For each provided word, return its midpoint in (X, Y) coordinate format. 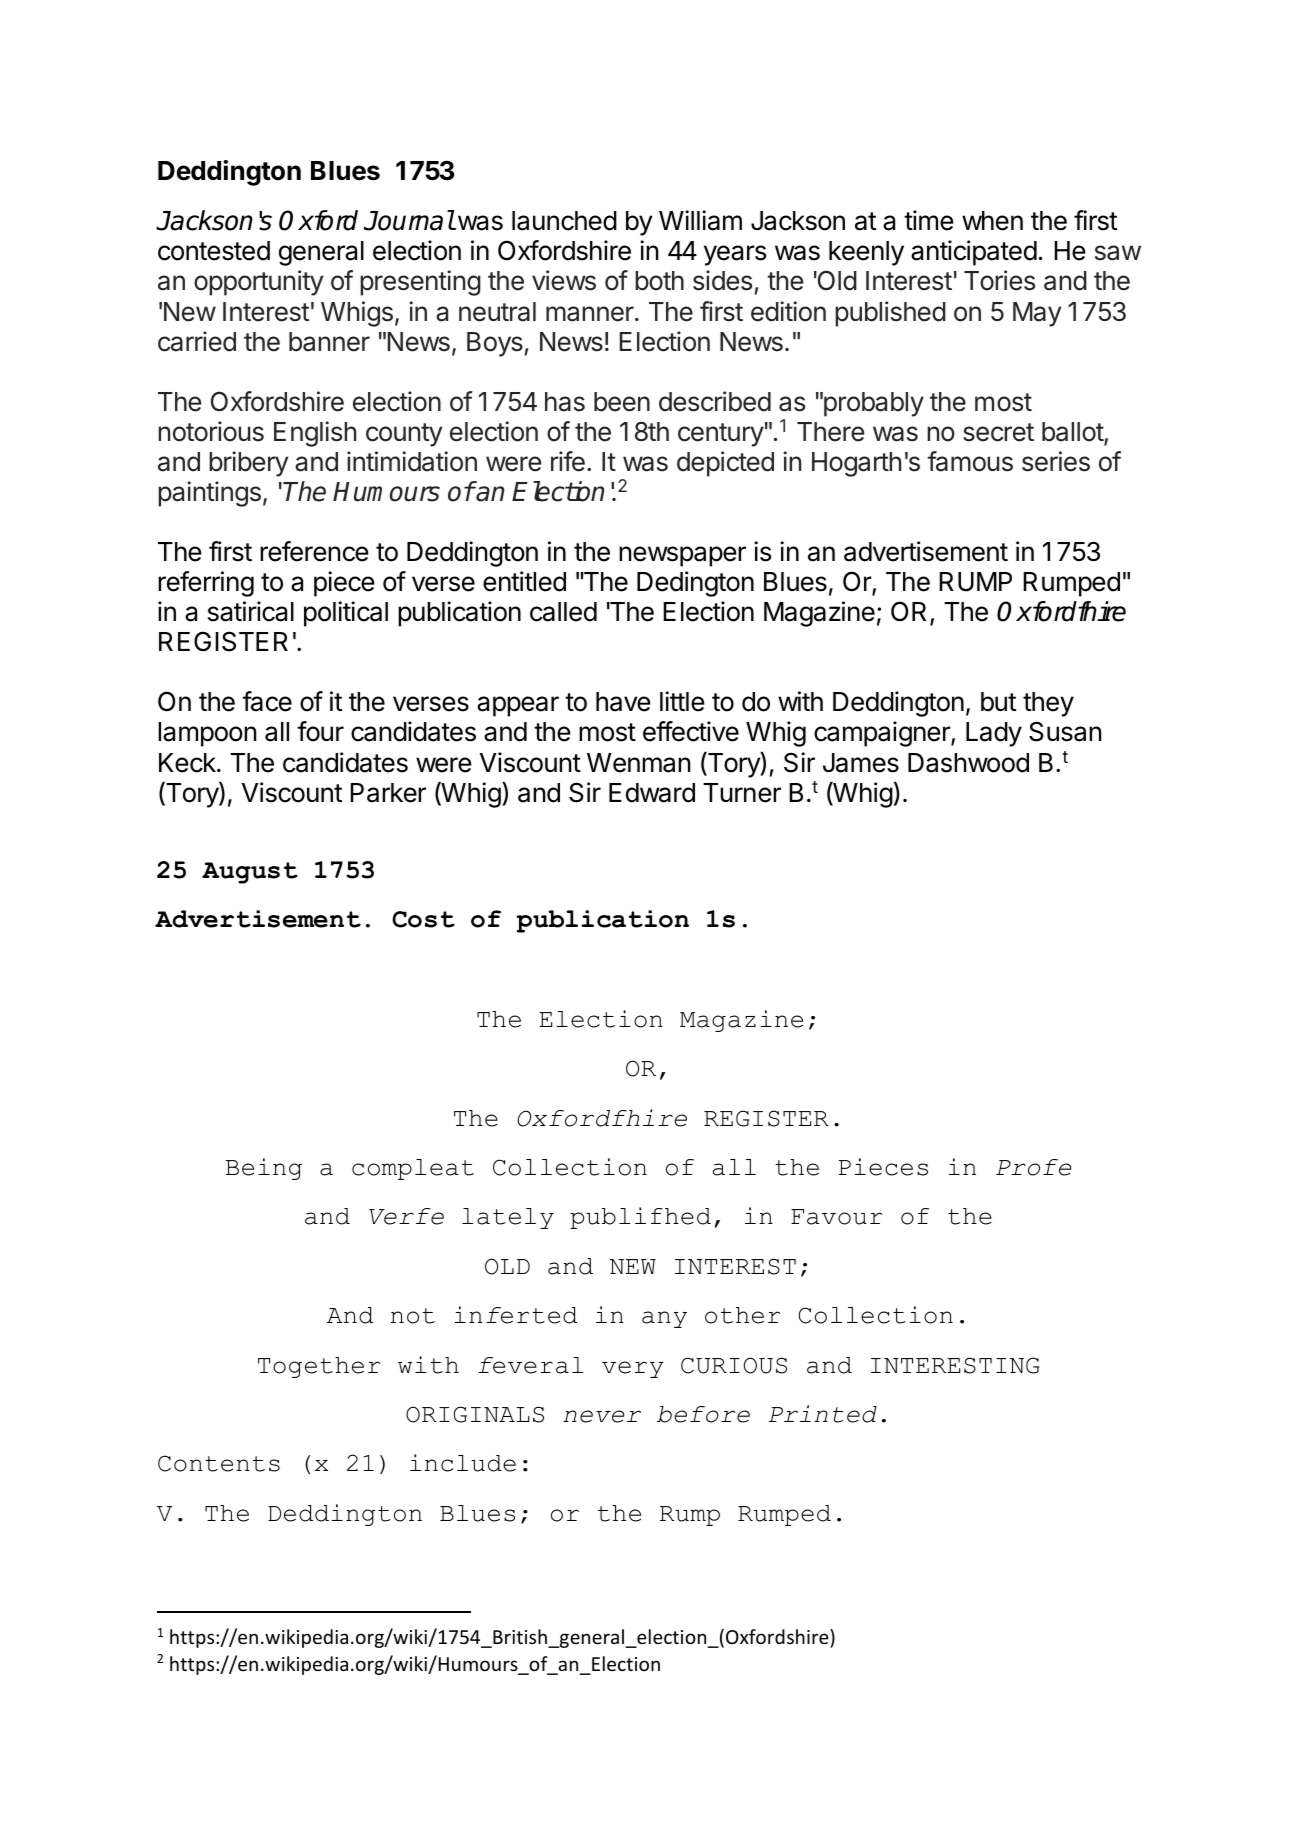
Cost (424, 919)
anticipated (974, 253)
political (346, 614)
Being (264, 1169)
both (659, 281)
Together (319, 1367)
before (703, 1414)
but (998, 702)
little (682, 701)
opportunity (258, 283)
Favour (836, 1217)
